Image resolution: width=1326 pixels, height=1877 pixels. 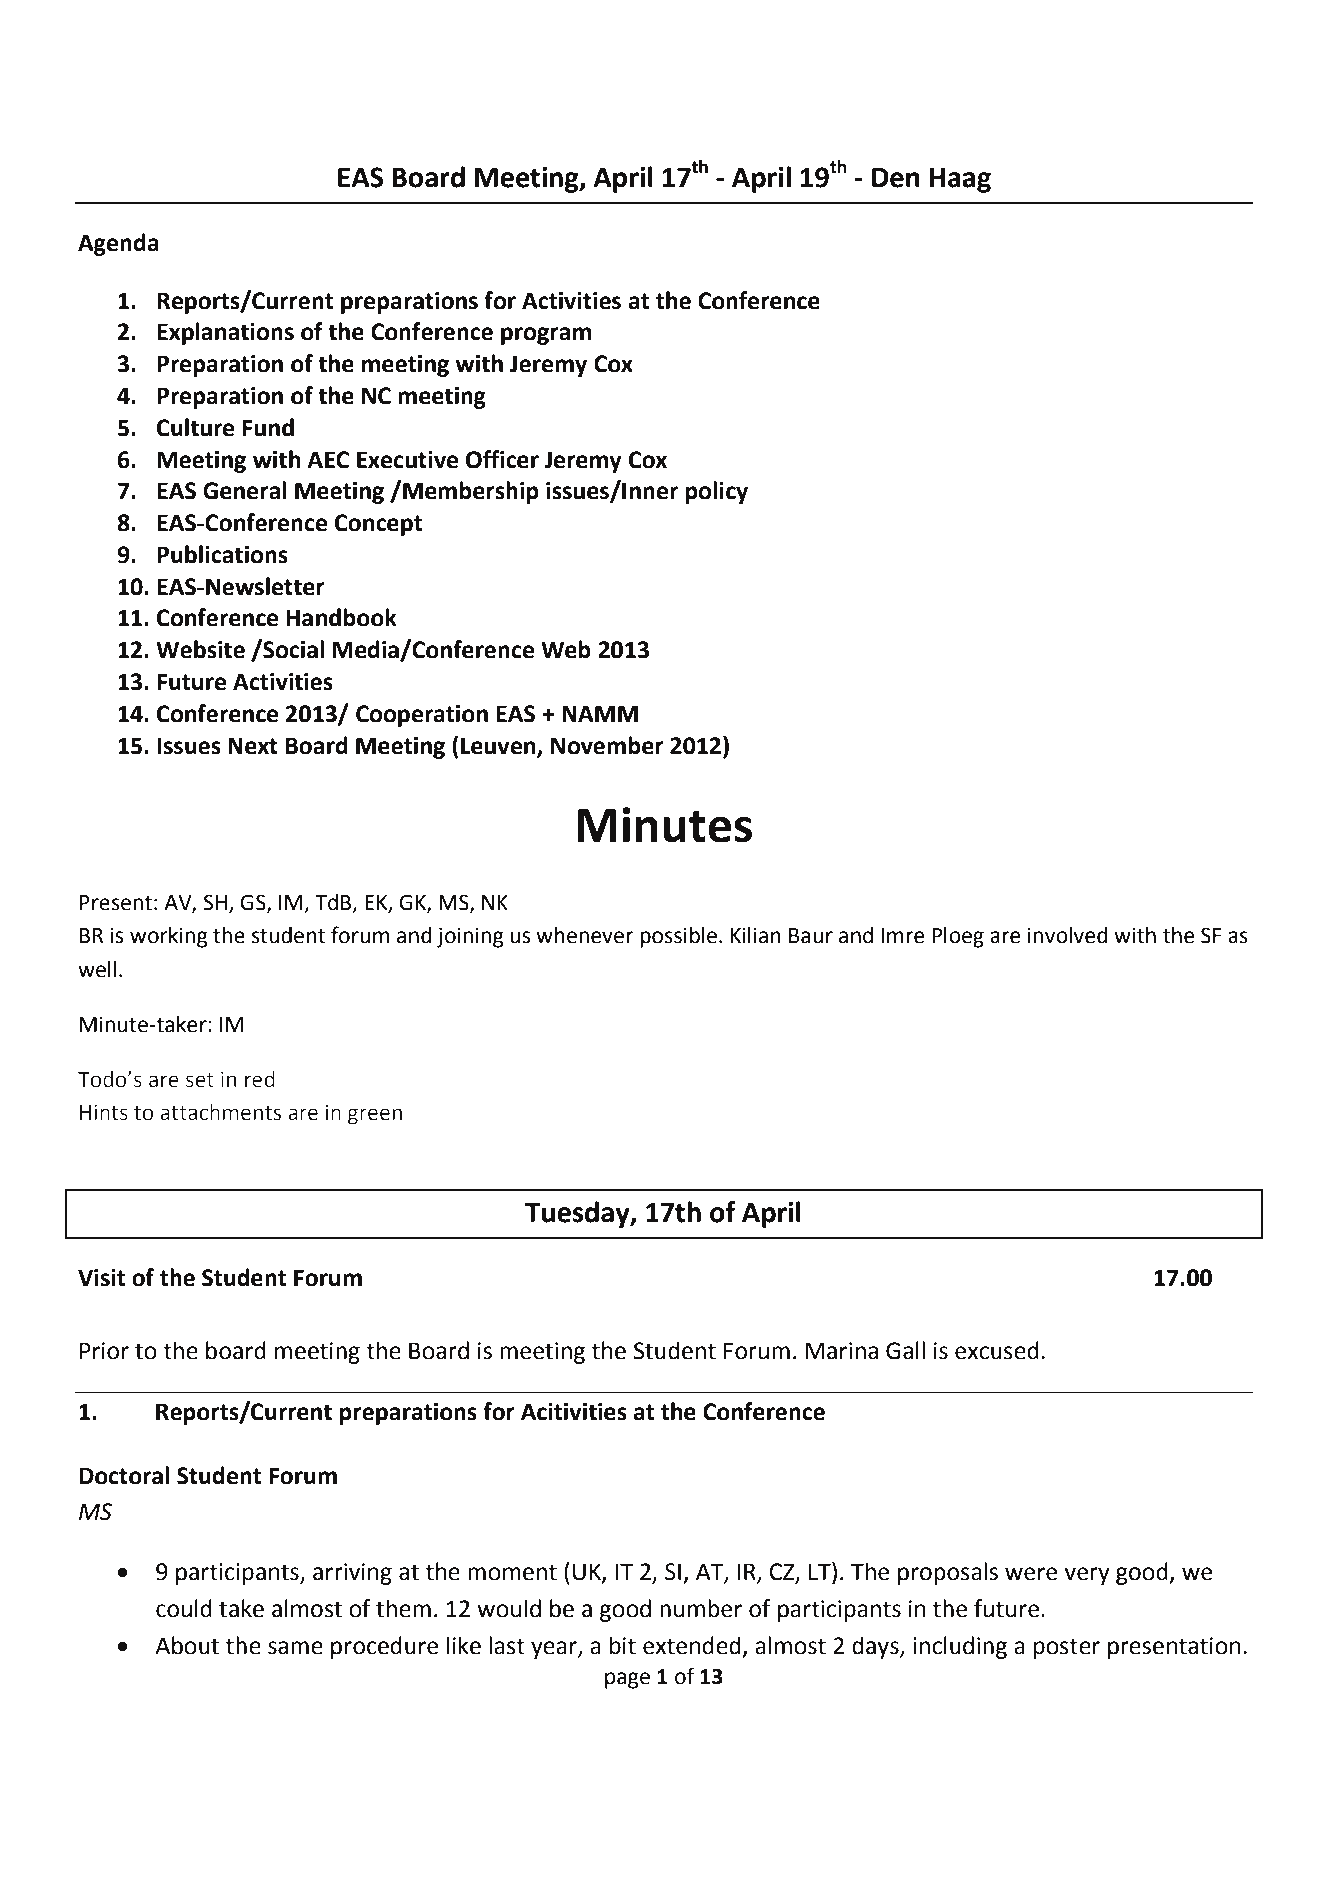 What do you see at coordinates (187, 1645) in the image?
I see `About` at bounding box center [187, 1645].
